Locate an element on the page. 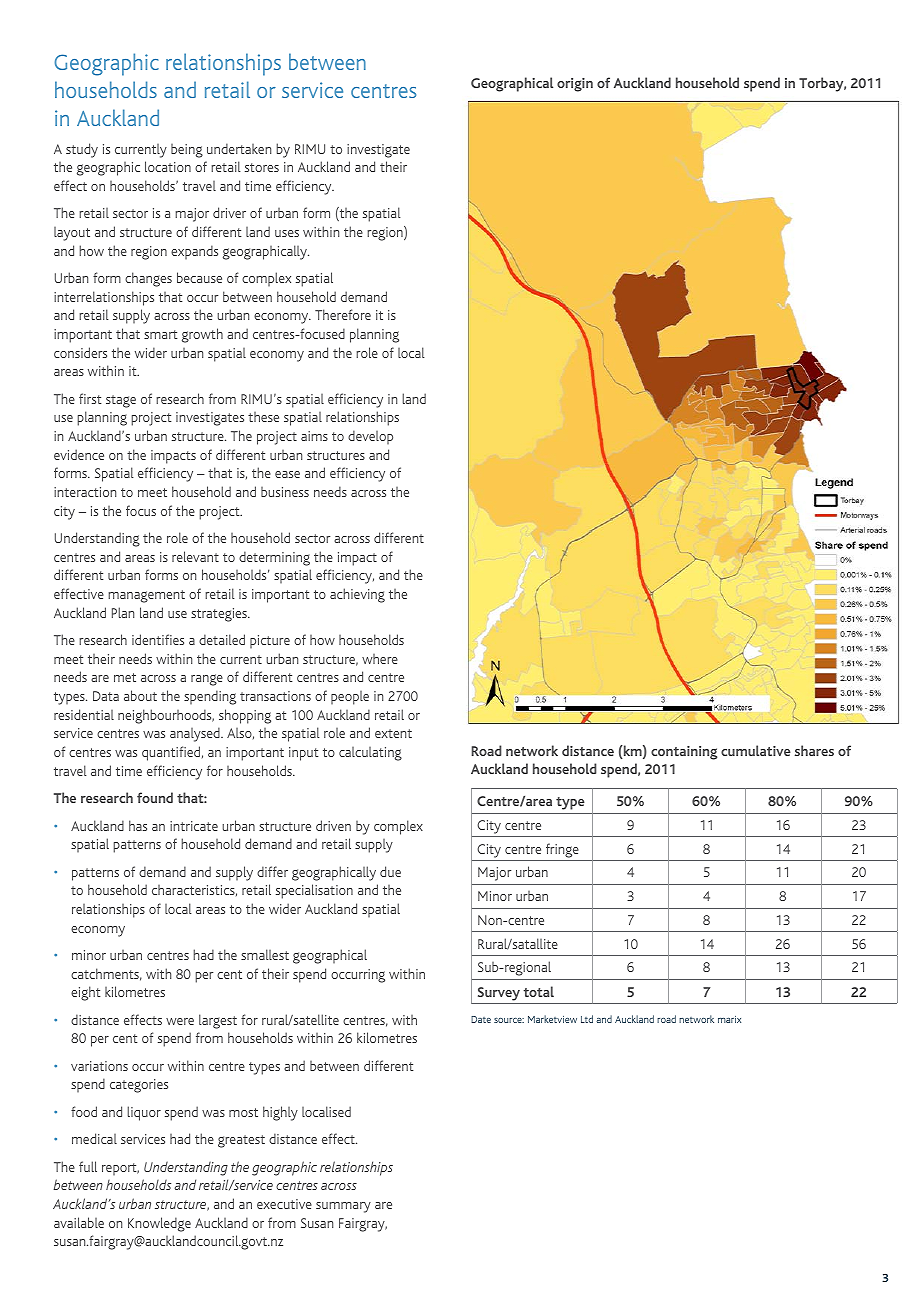  cumulative is located at coordinates (756, 750).
